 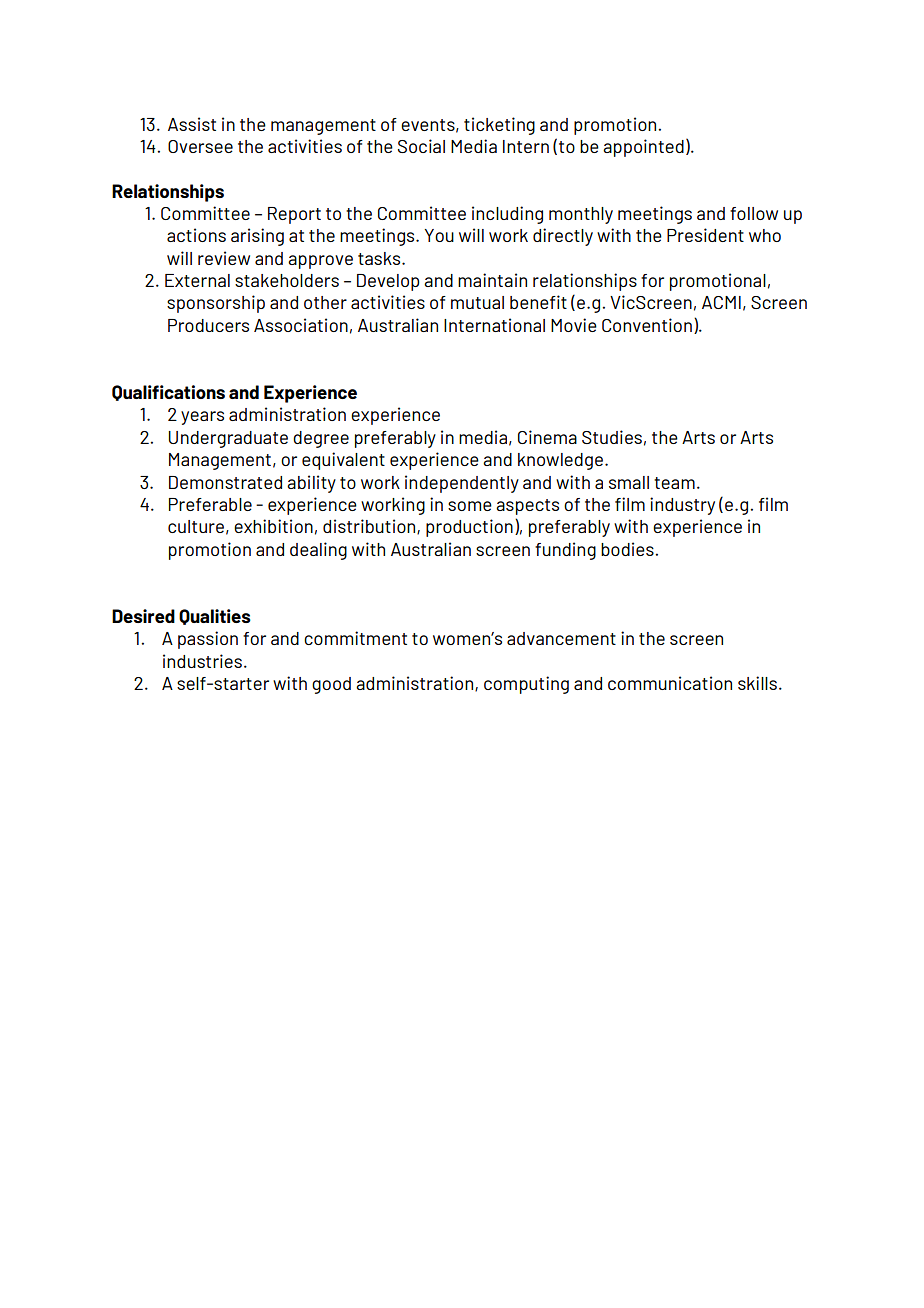 What do you see at coordinates (705, 235) in the document?
I see `President` at bounding box center [705, 235].
